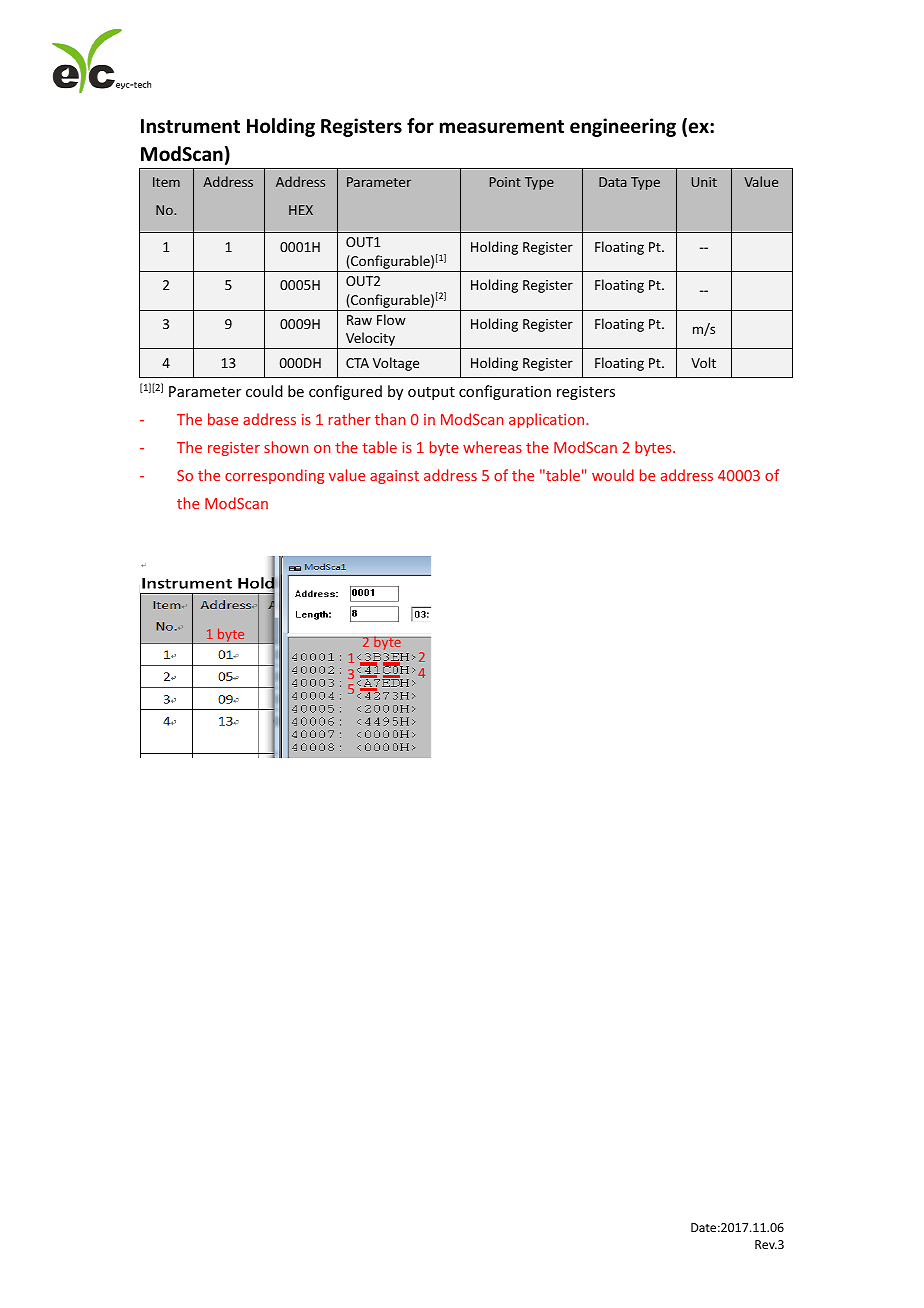 Image resolution: width=924 pixels, height=1308 pixels. Describe the element at coordinates (359, 320) in the page. I see `Raw` at that location.
